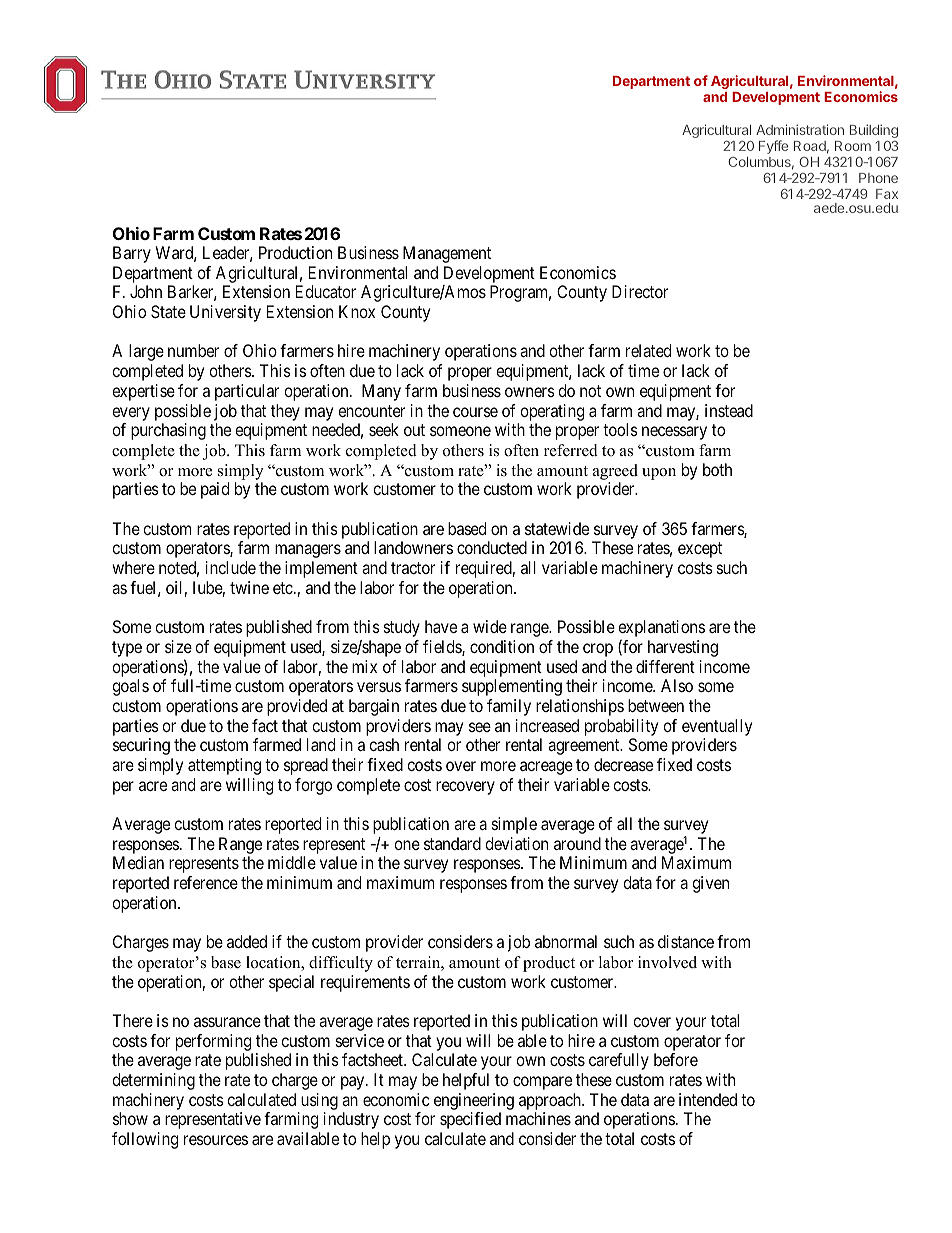 Image resolution: width=952 pixels, height=1233 pixels. Describe the element at coordinates (683, 648) in the image. I see `harvesting` at that location.
